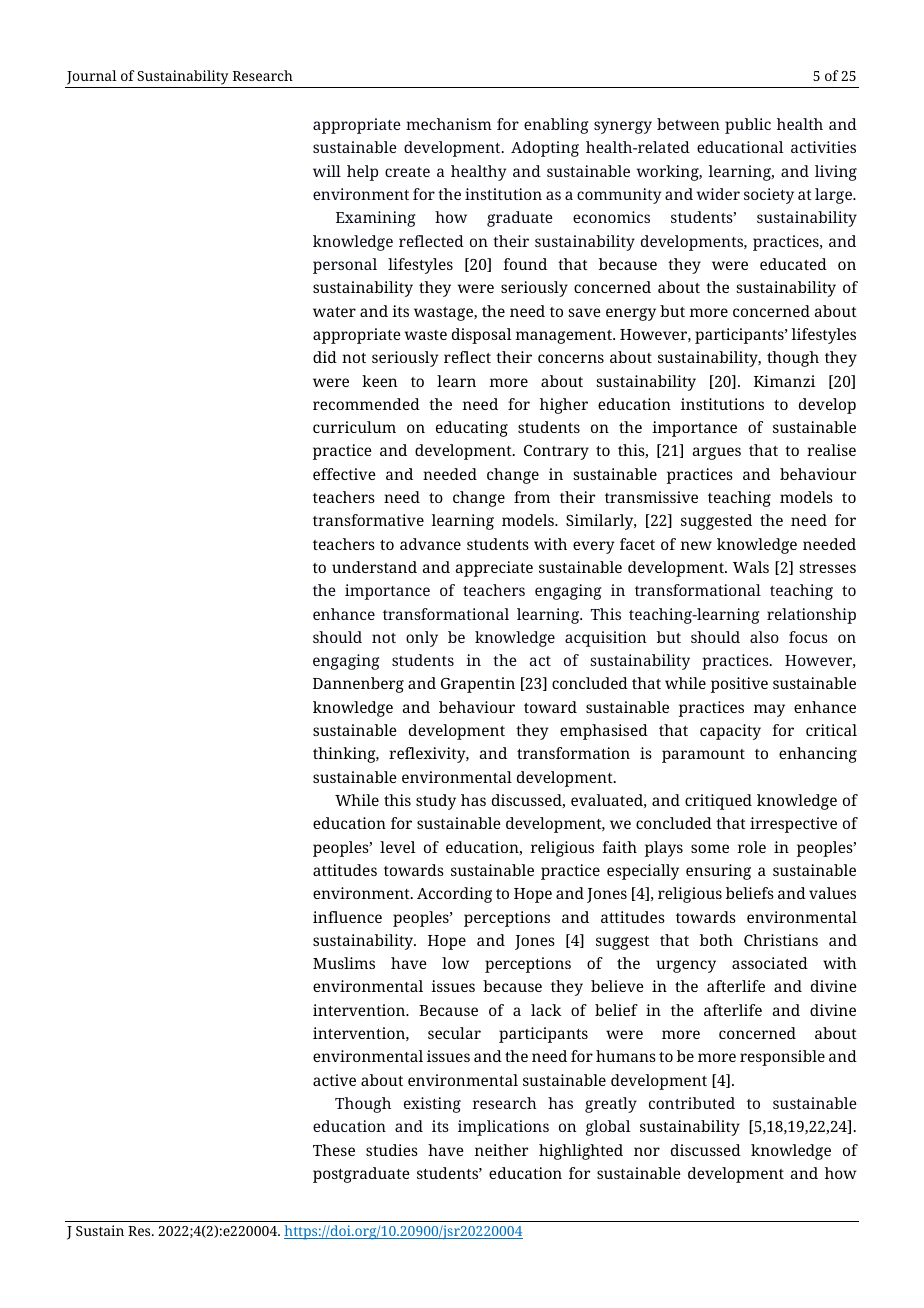 The height and width of the page is (1308, 924). Describe the element at coordinates (692, 1103) in the page. I see `contributed` at that location.
